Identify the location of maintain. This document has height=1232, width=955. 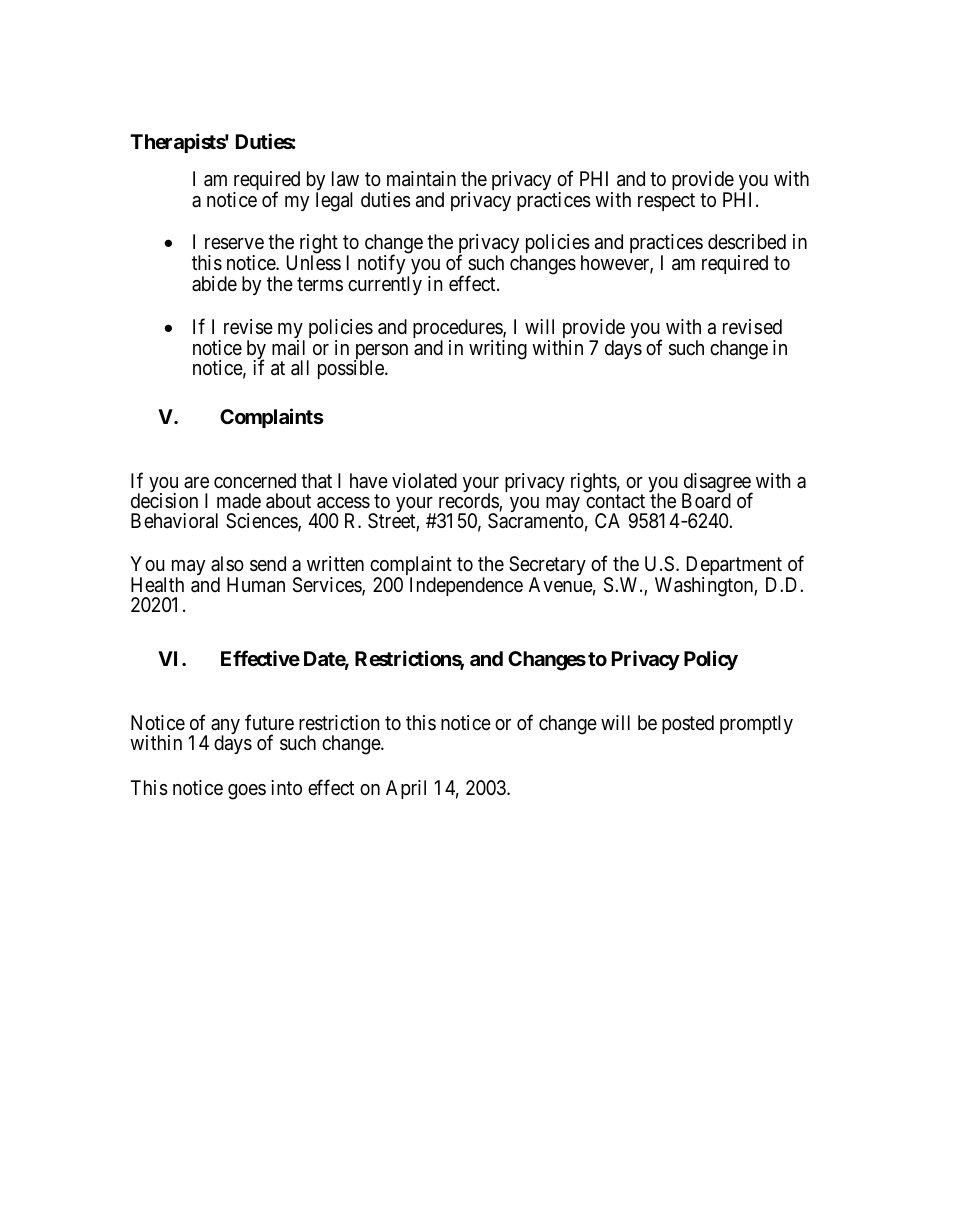
(421, 179).
